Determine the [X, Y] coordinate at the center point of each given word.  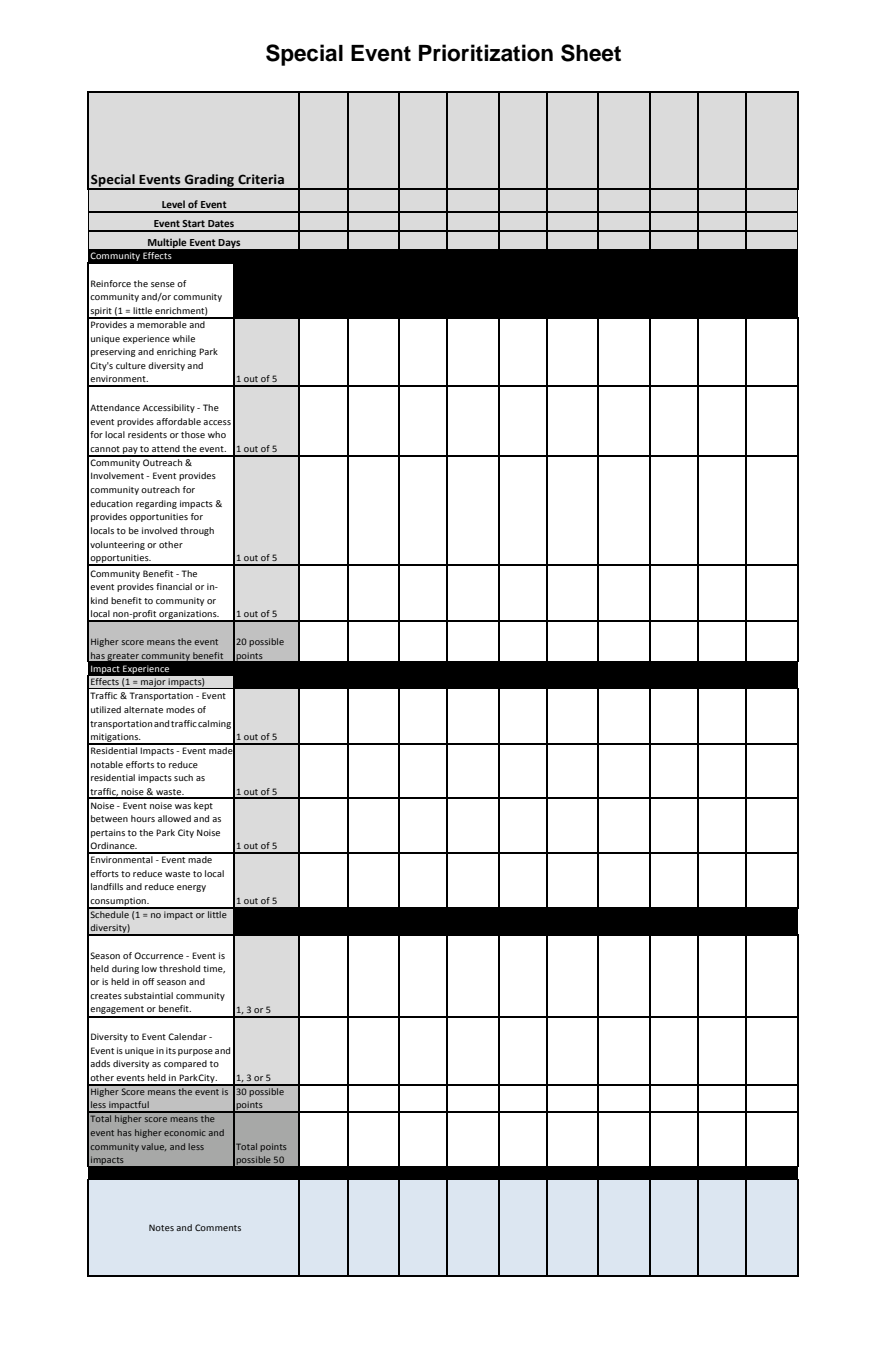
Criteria [261, 179]
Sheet [591, 53]
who [217, 434]
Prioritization [486, 53]
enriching [176, 352]
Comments [218, 1227]
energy [191, 888]
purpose [195, 1052]
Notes [161, 1227]
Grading [209, 181]
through [197, 531]
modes [180, 709]
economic [184, 1132]
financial [174, 586]
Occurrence [158, 955]
